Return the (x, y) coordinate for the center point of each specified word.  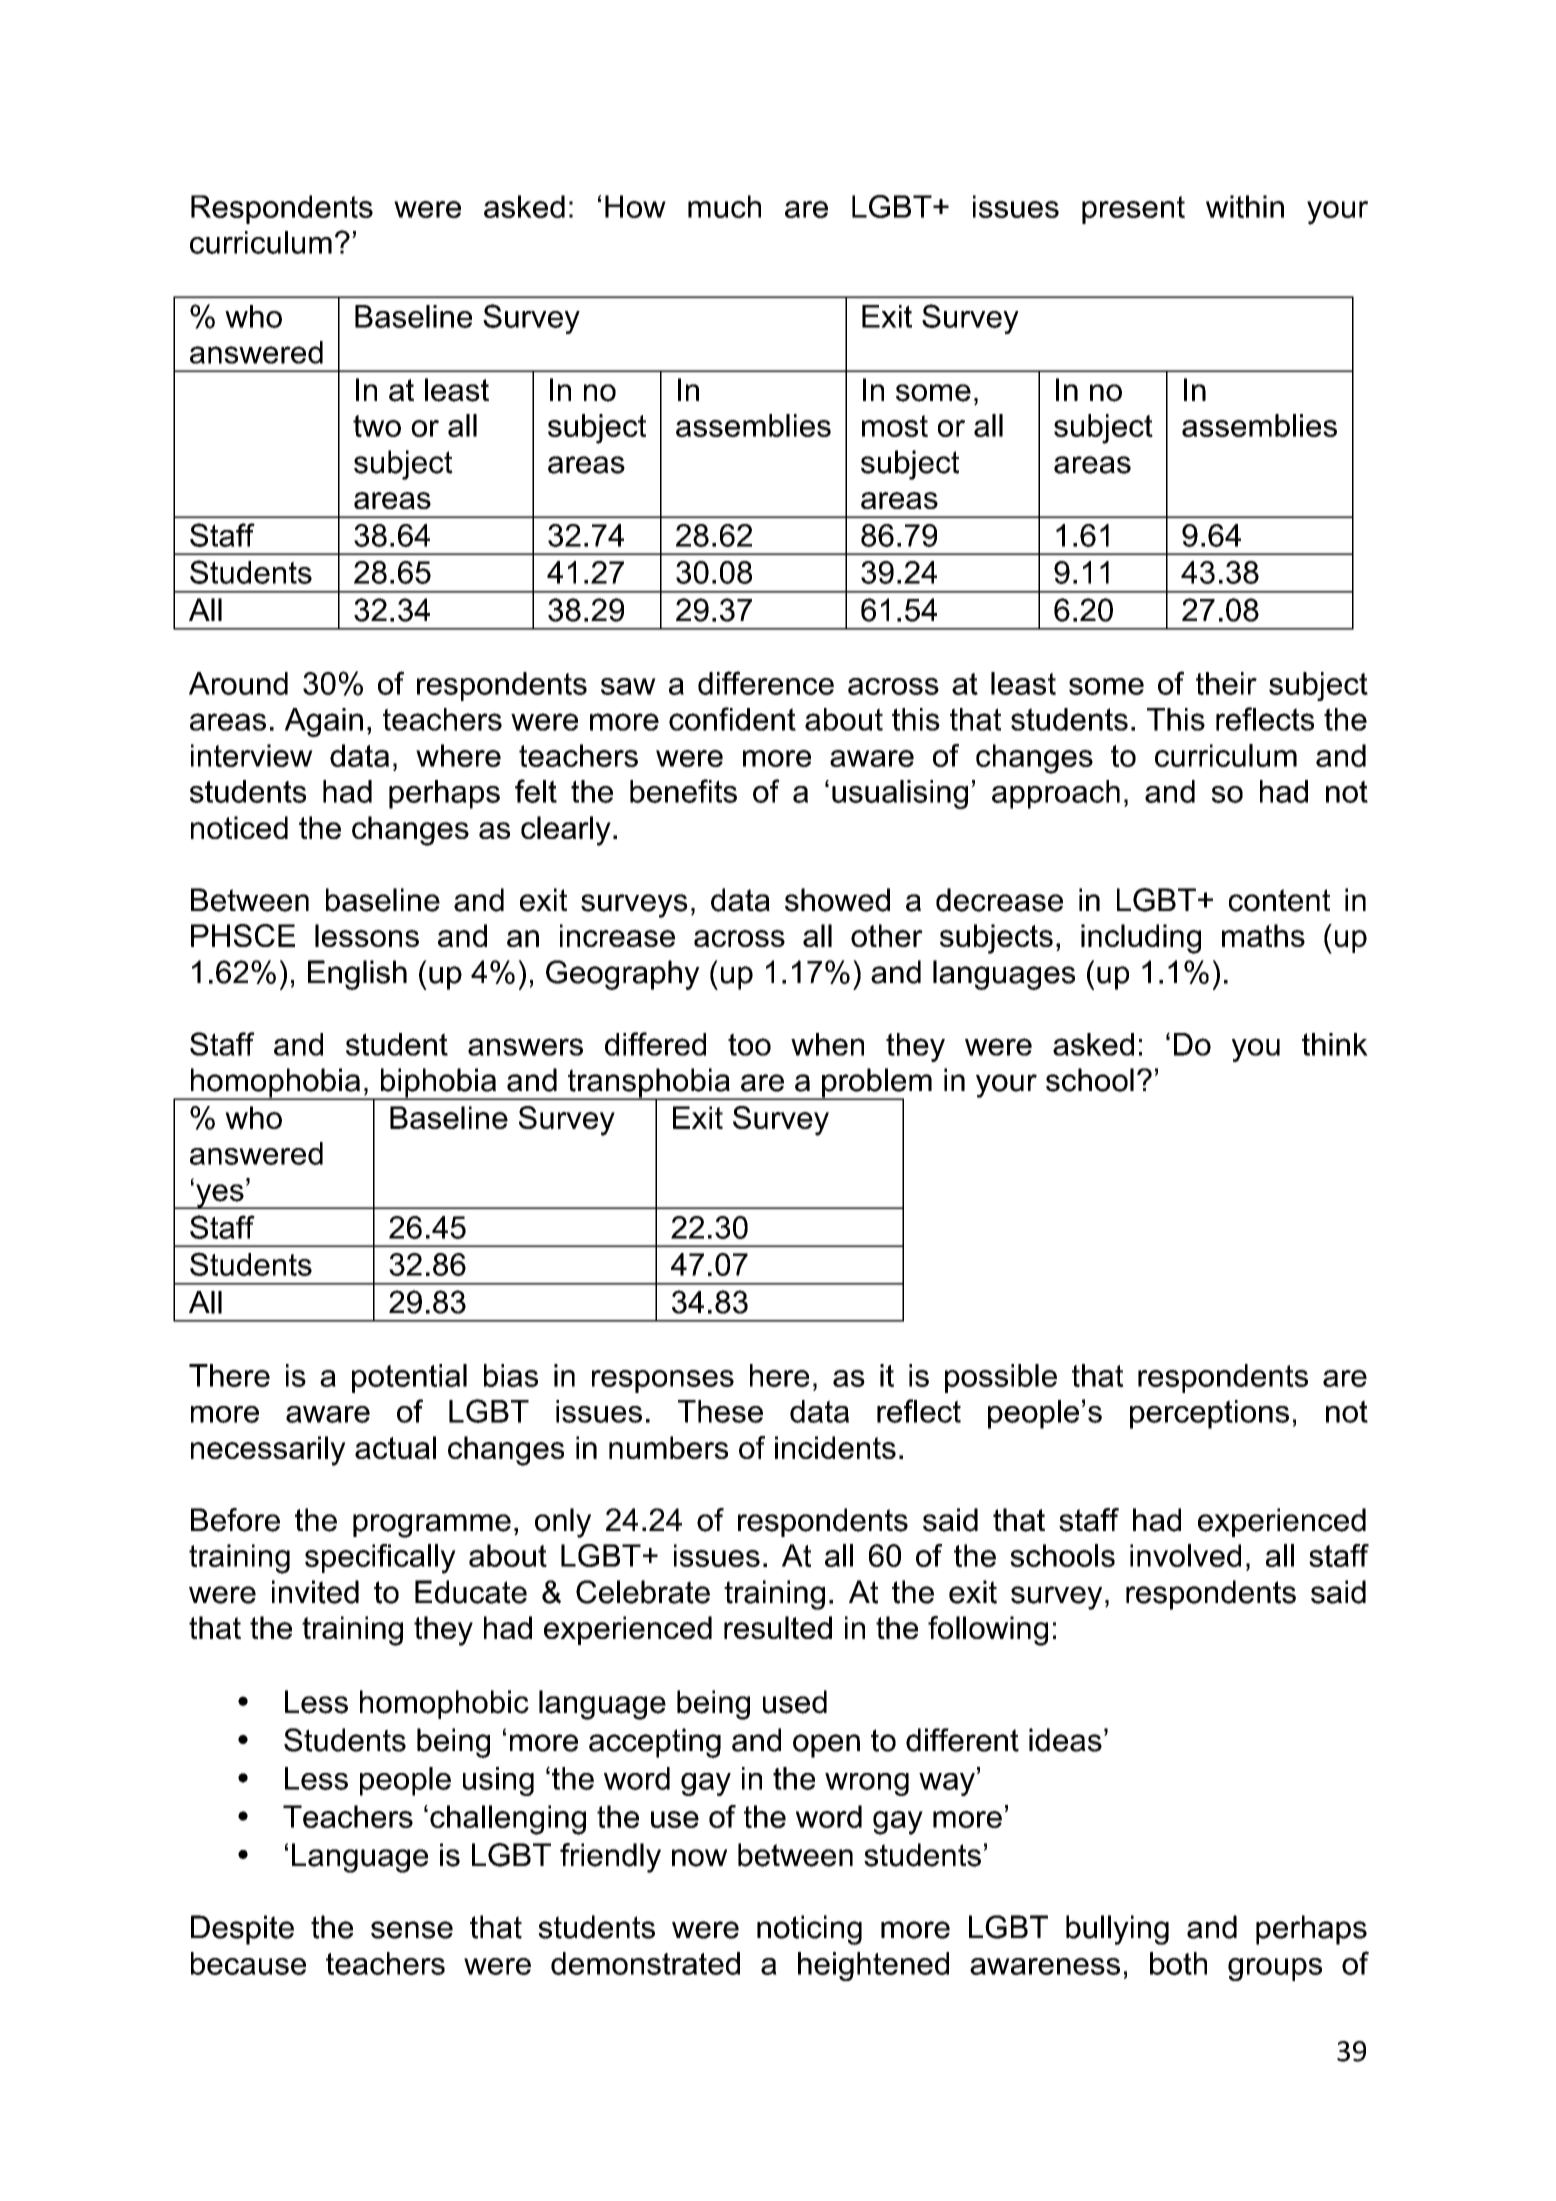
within (1245, 206)
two (377, 426)
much (724, 206)
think (1335, 1044)
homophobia (275, 1084)
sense (412, 1930)
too (749, 1044)
